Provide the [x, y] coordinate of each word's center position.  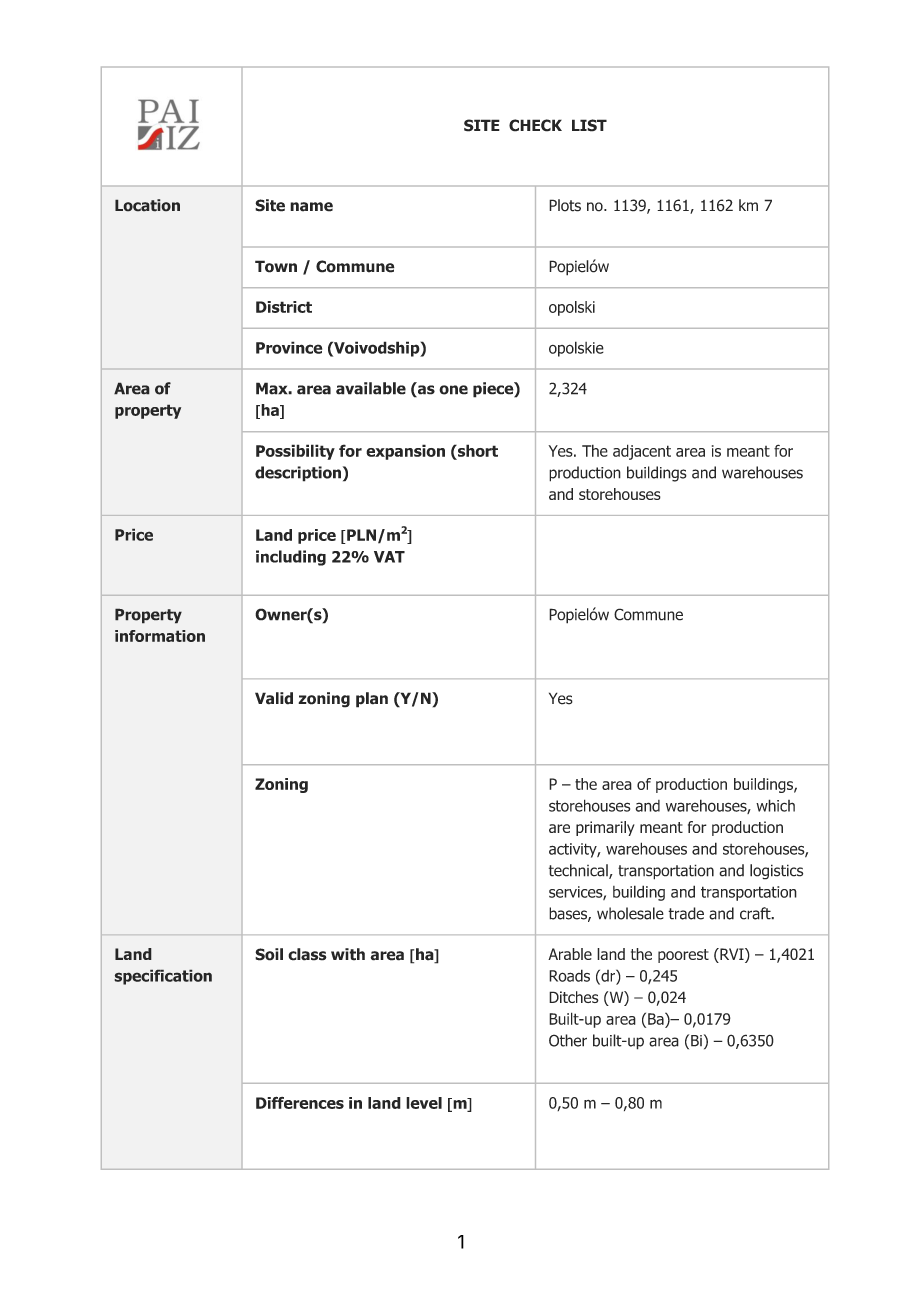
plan [372, 700]
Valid [274, 698]
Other [568, 1040]
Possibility [295, 452]
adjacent [642, 452]
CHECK [535, 125]
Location [147, 205]
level [424, 1103]
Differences [300, 1102]
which [775, 805]
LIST [589, 125]
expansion [405, 452]
